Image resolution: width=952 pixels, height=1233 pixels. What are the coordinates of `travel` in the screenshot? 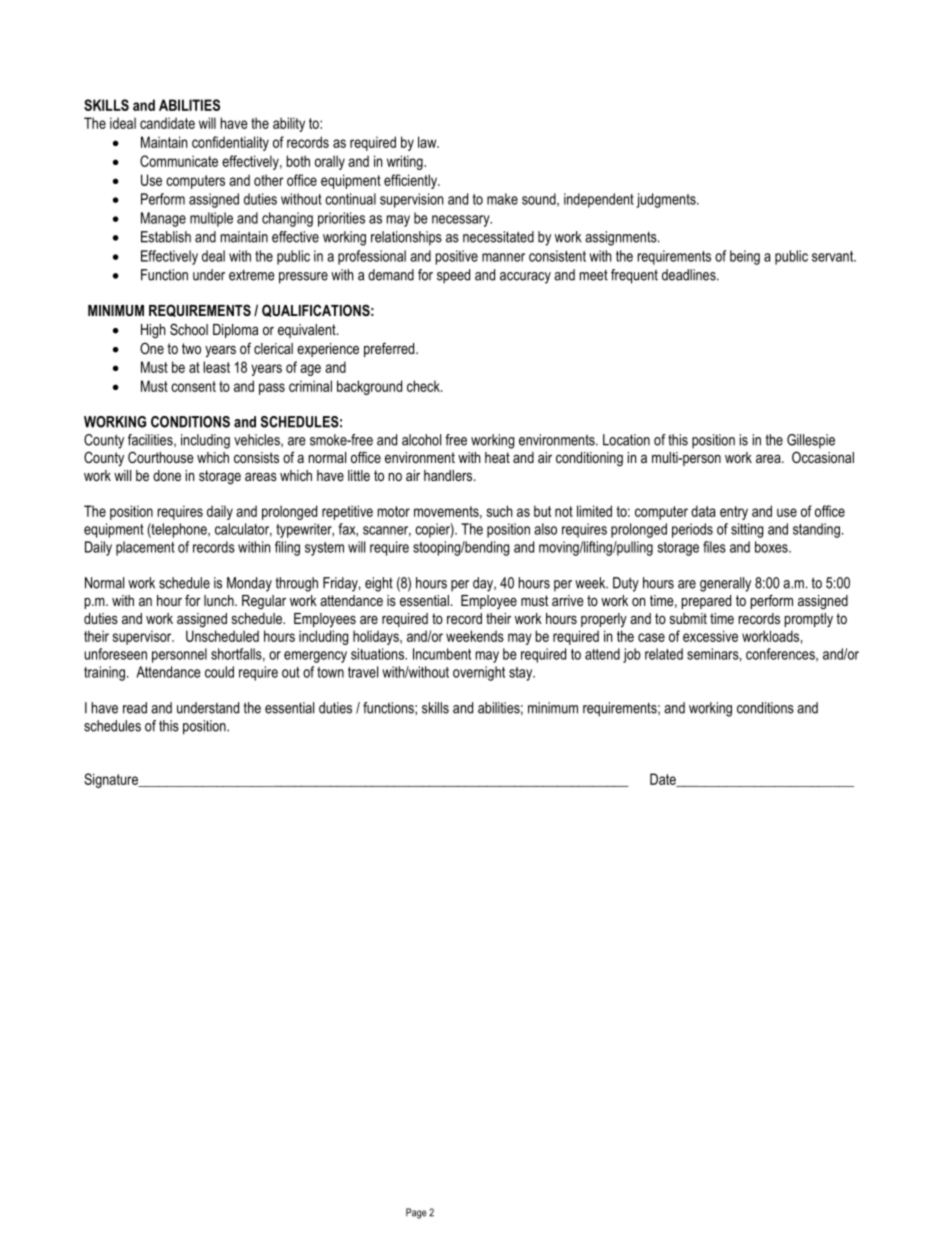 It's located at (363, 672).
